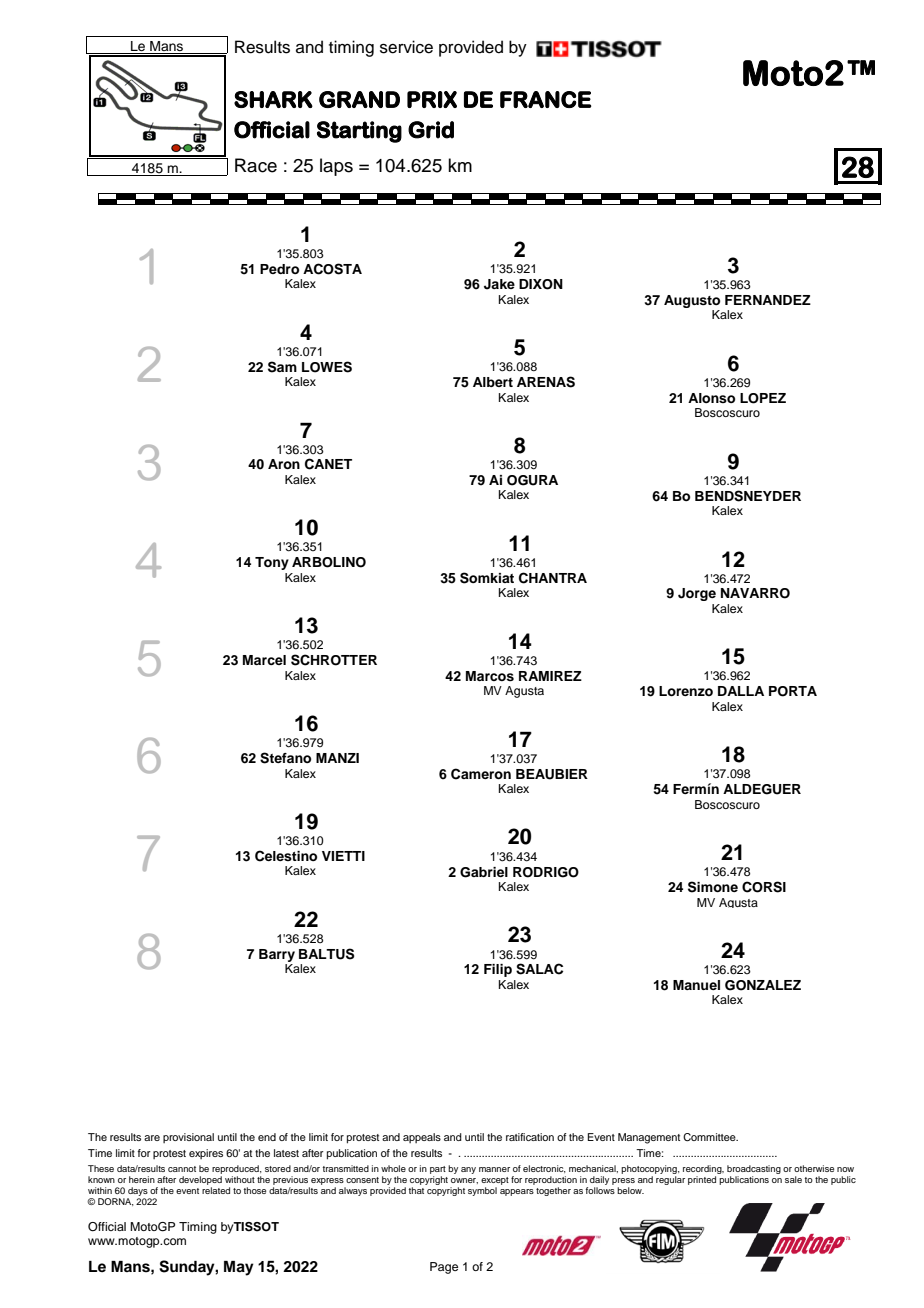 This screenshot has width=924, height=1308. What do you see at coordinates (216, 1190) in the screenshot?
I see `related` at bounding box center [216, 1190].
